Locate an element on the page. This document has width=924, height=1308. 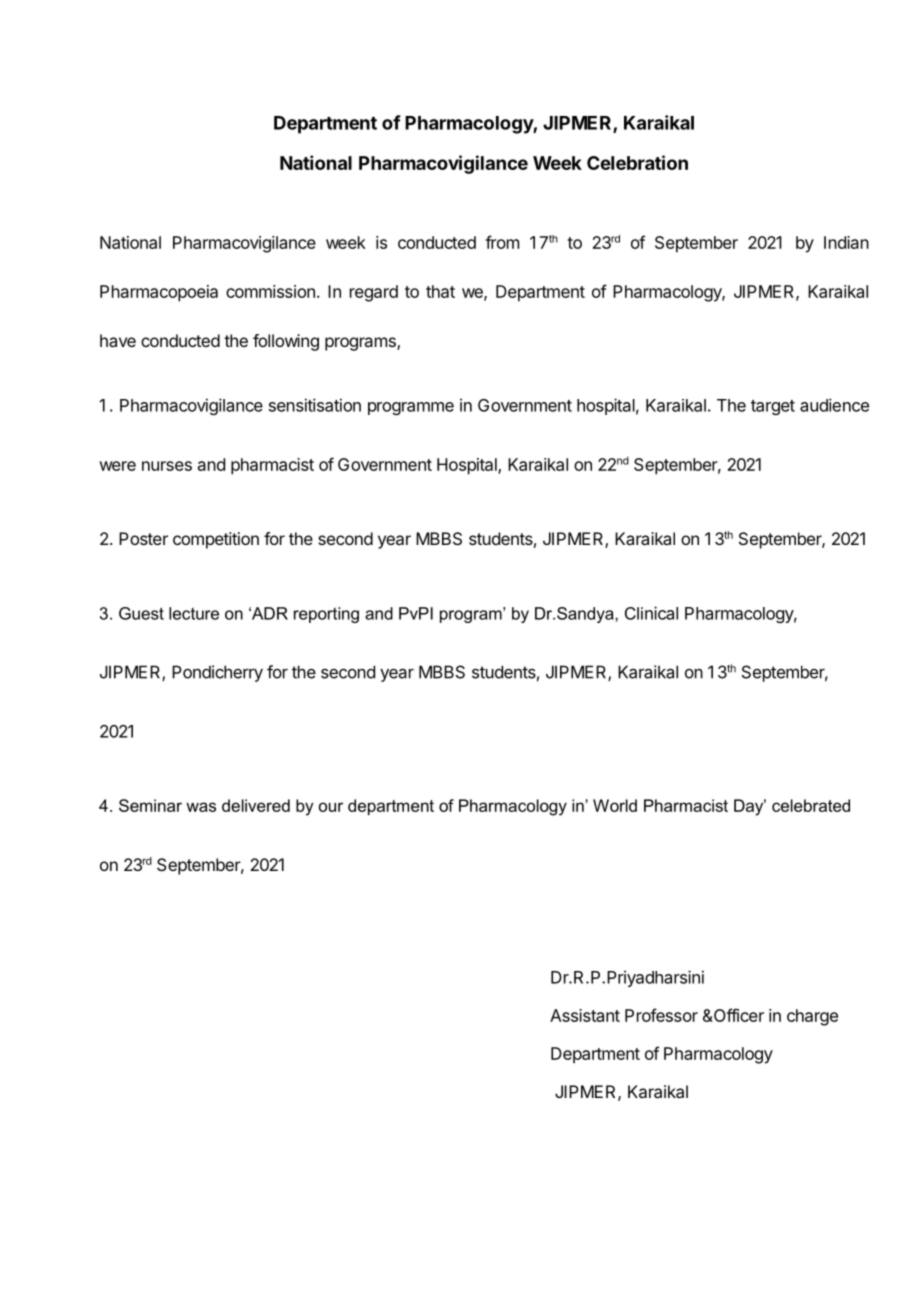
following is located at coordinates (286, 342).
